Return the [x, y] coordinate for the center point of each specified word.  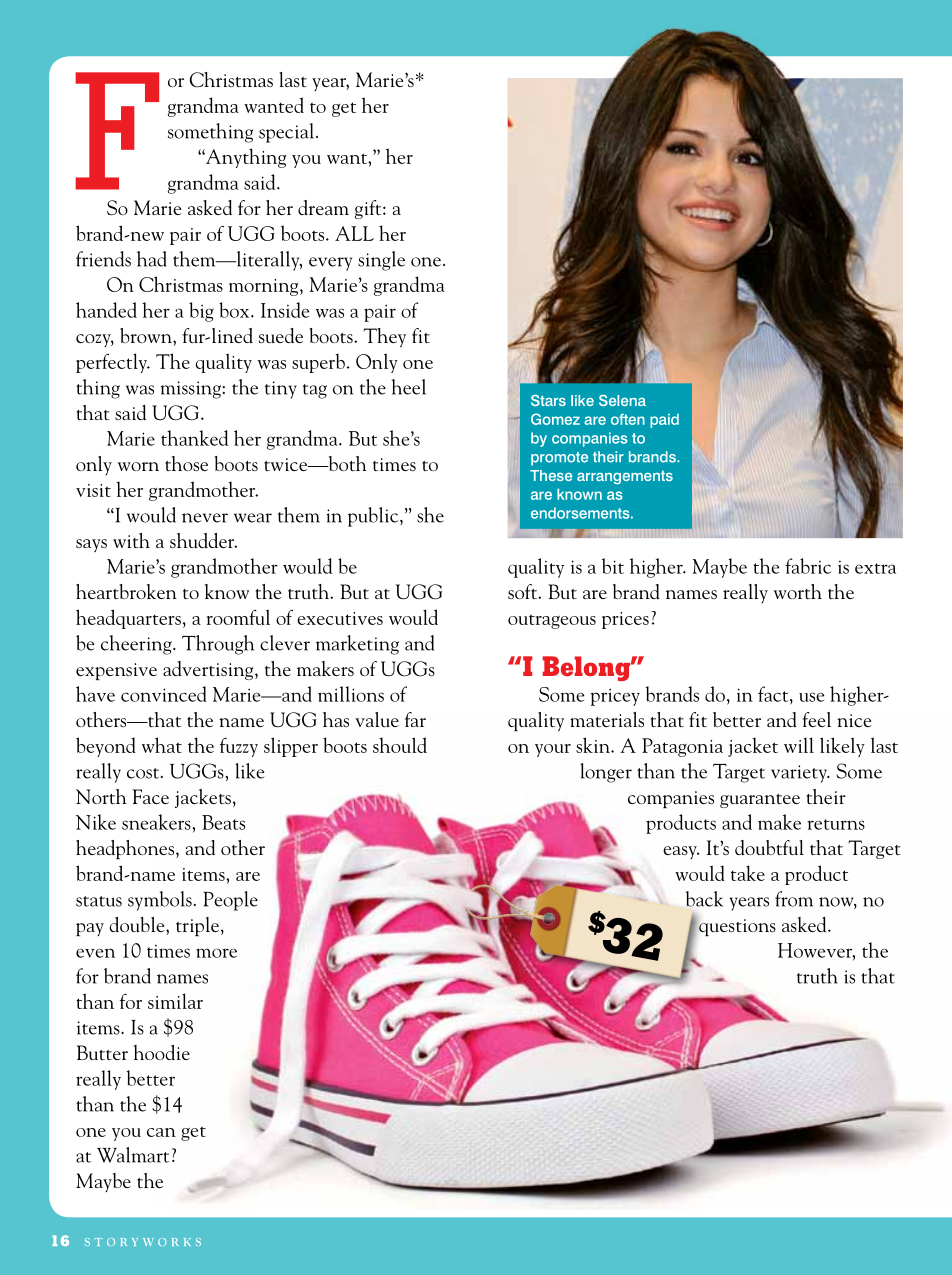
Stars [548, 400]
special [288, 133]
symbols [160, 901]
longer [606, 773]
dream [323, 207]
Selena [622, 400]
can [161, 1132]
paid [664, 421]
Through [218, 645]
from [794, 899]
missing [192, 390]
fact [774, 695]
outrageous [552, 621]
